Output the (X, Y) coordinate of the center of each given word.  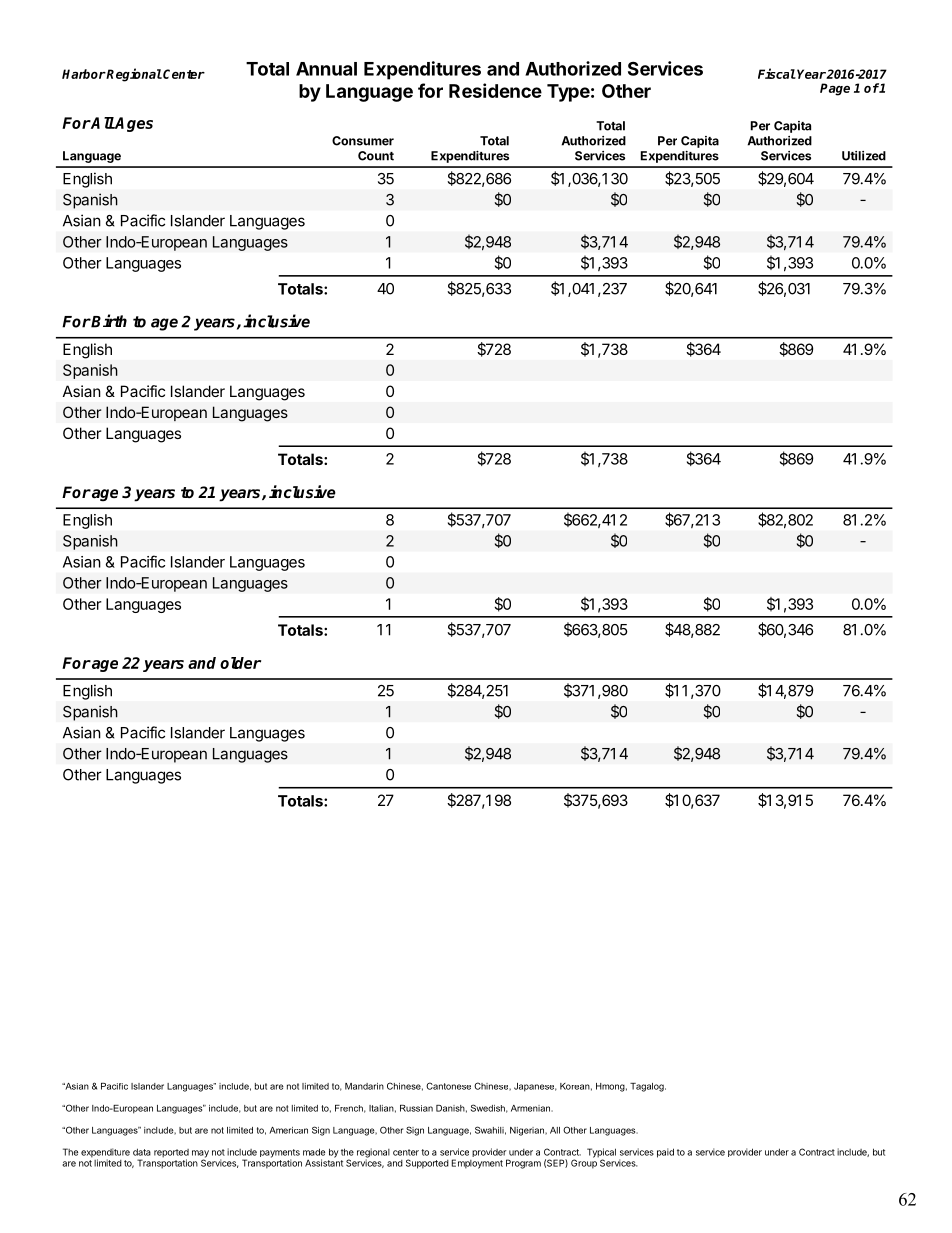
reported (171, 1154)
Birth (108, 321)
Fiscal (777, 73)
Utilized (864, 156)
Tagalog (648, 1087)
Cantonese (448, 1086)
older (240, 663)
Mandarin (364, 1086)
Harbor (84, 74)
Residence (495, 90)
